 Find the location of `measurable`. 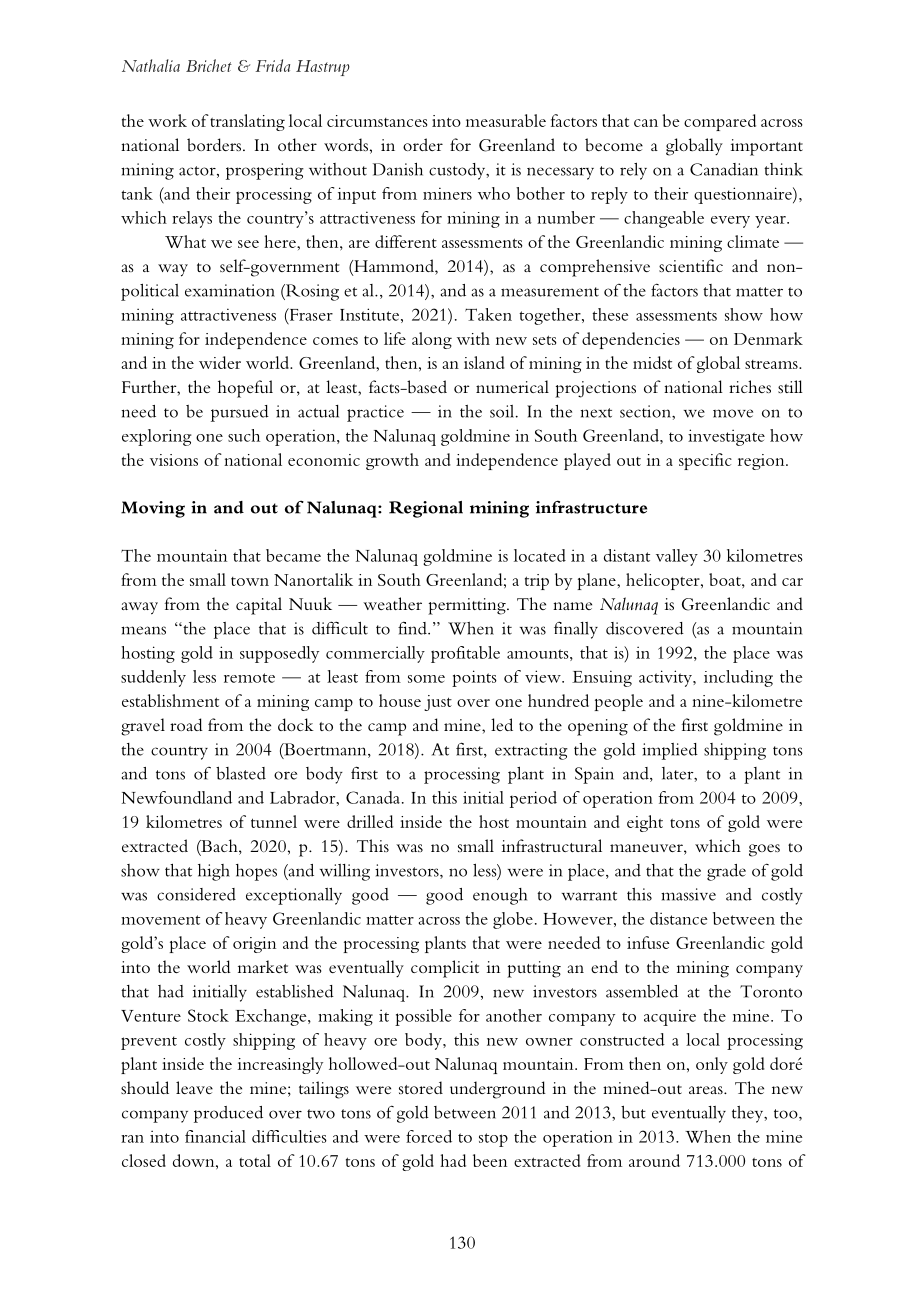

measurable is located at coordinates (506, 120).
